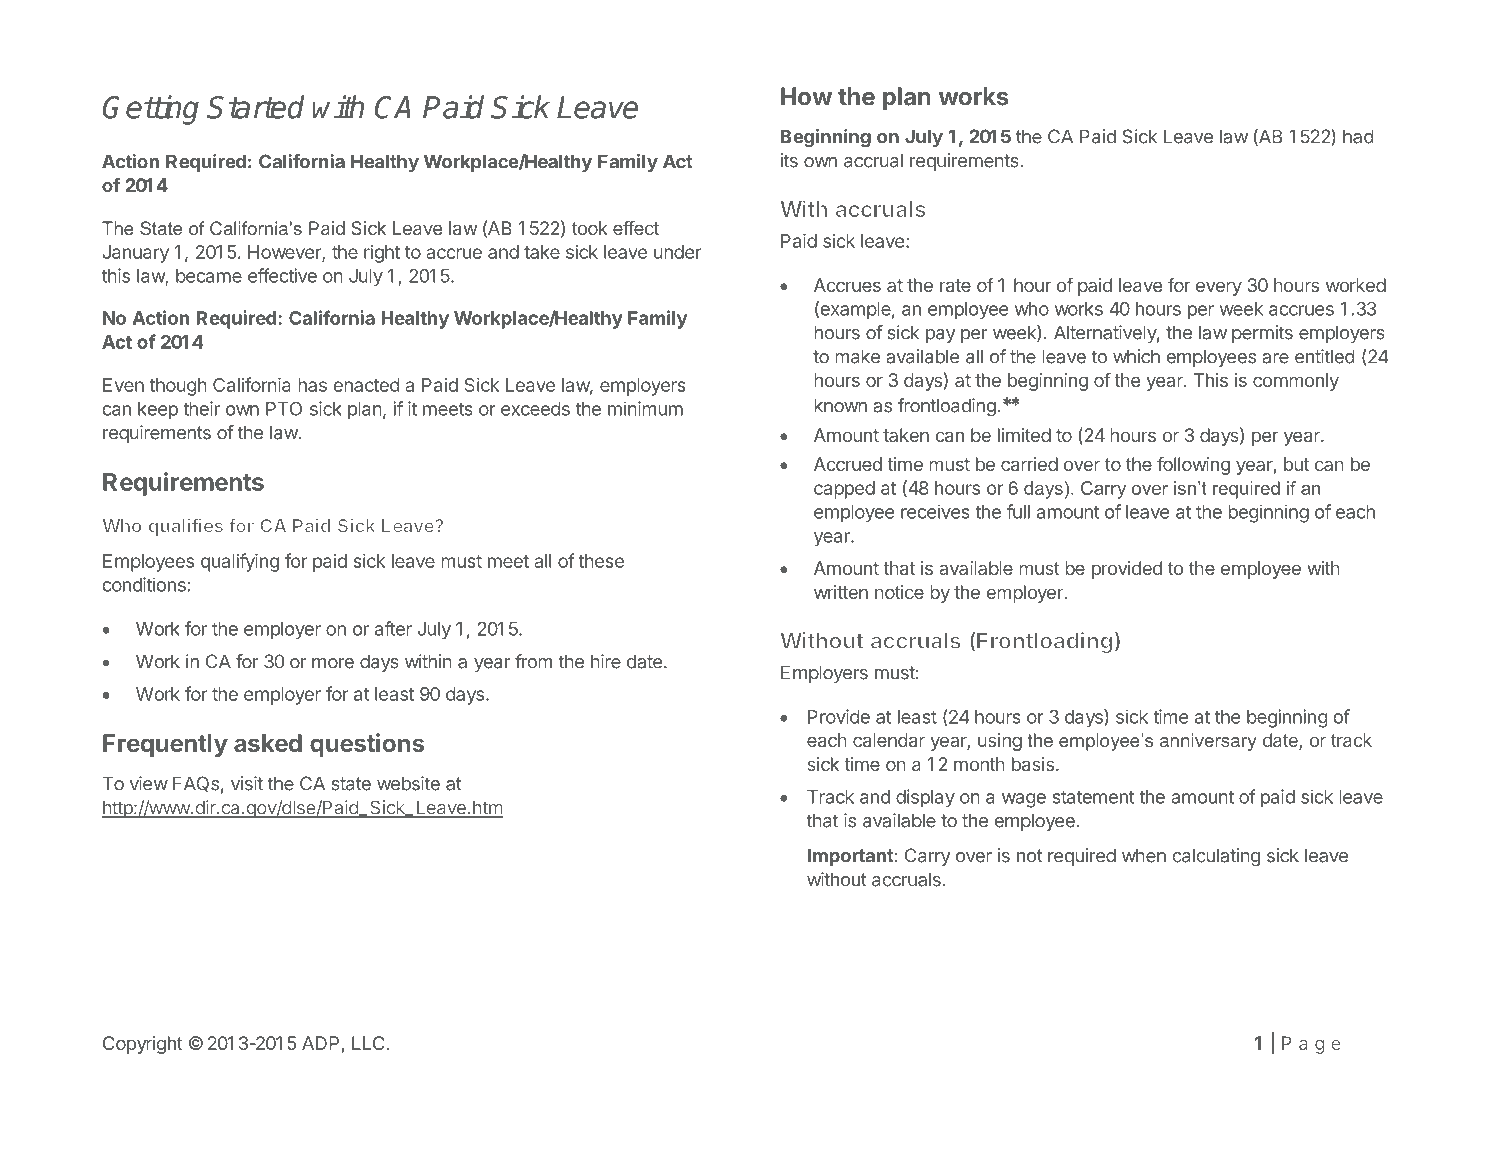 The image size is (1491, 1152). Describe the element at coordinates (1018, 511) in the image. I see `full` at that location.
